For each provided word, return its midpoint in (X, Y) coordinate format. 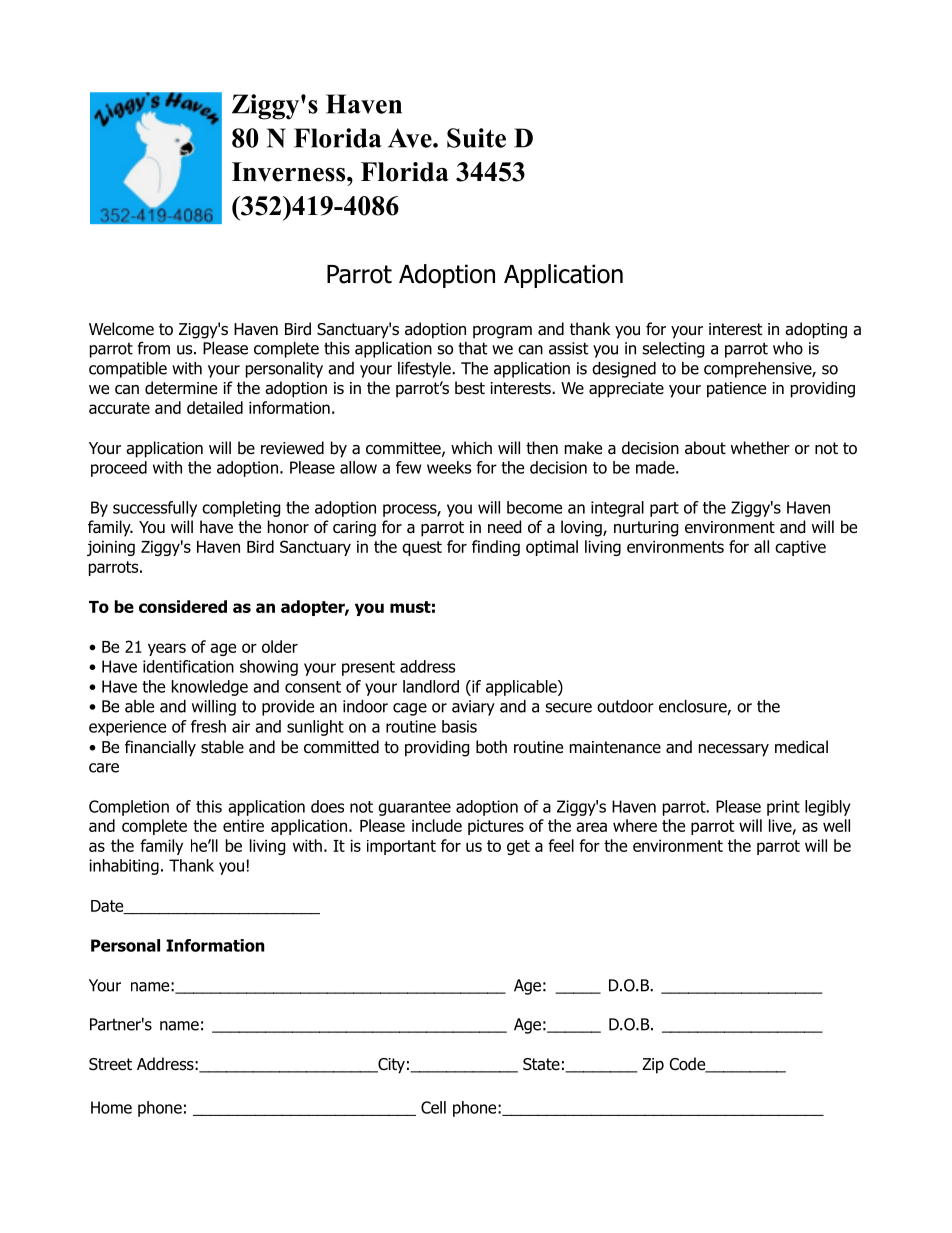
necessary (734, 750)
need (504, 527)
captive (800, 548)
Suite (476, 138)
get (518, 847)
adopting (816, 330)
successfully (155, 509)
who (788, 348)
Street (110, 1064)
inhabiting (124, 867)
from (154, 348)
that (472, 348)
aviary (473, 708)
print (783, 808)
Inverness (290, 172)
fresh (208, 726)
